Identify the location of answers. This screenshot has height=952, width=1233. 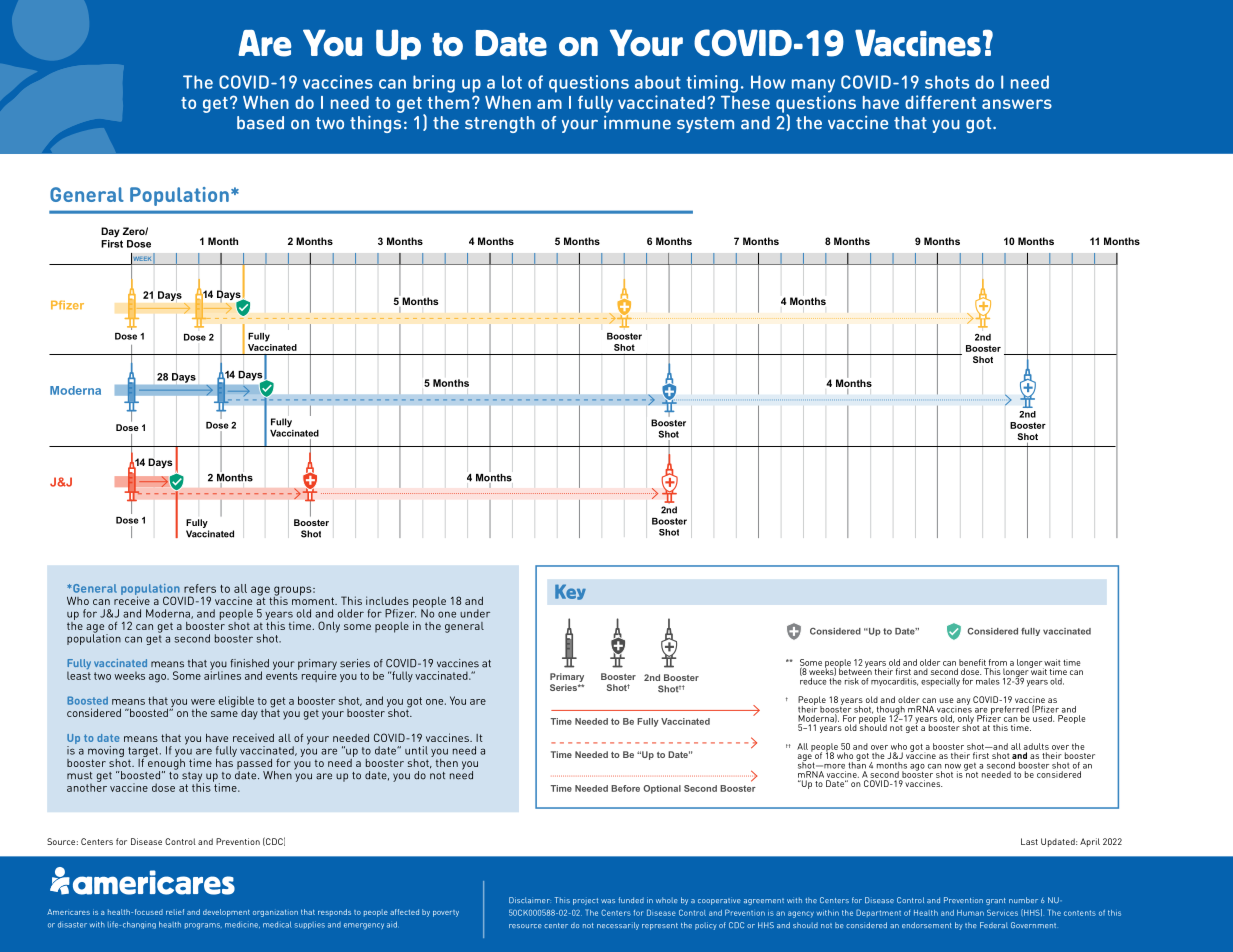
(1017, 104).
